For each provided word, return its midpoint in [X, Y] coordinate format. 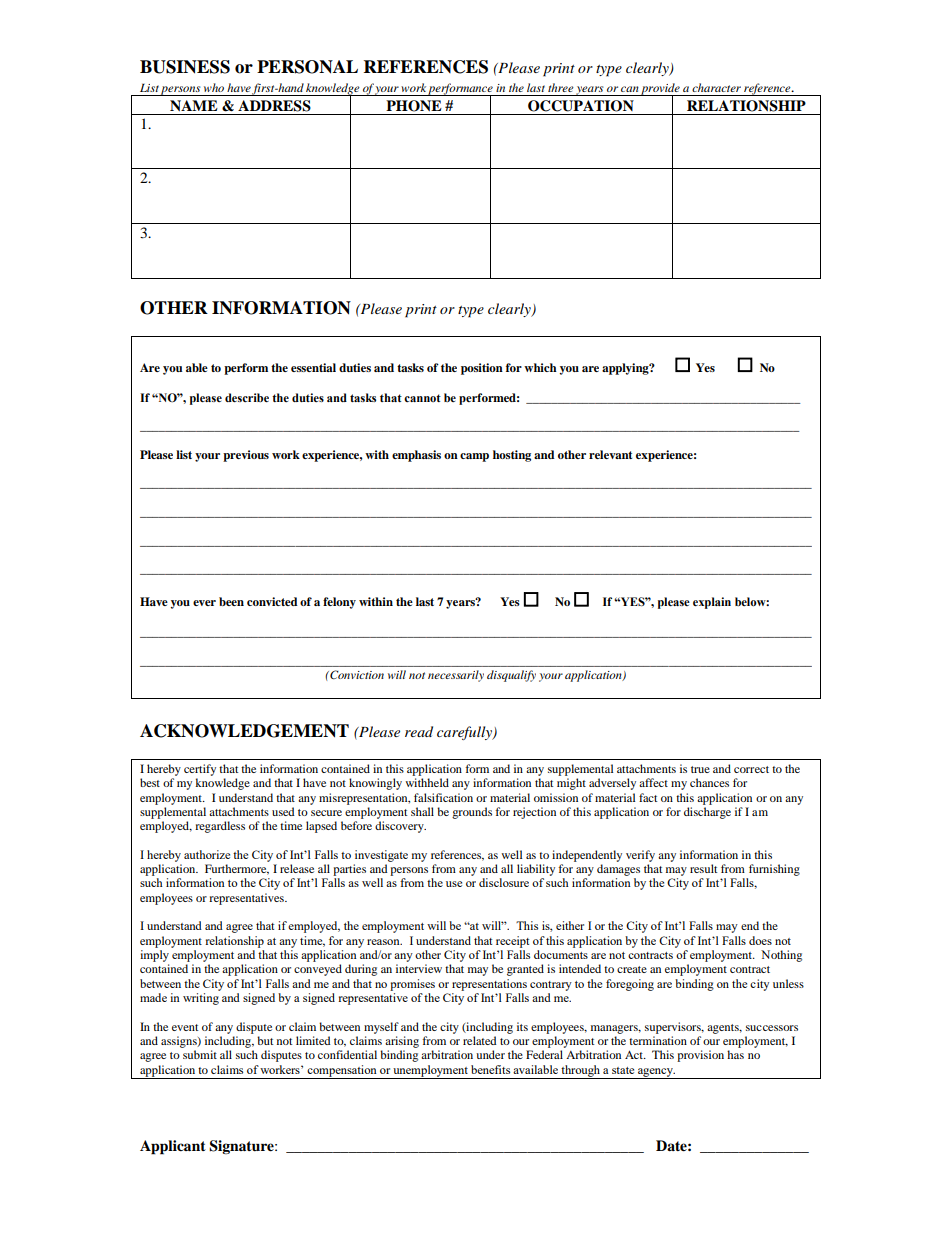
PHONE [414, 106]
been [231, 601]
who [214, 87]
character [716, 87]
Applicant [173, 1147]
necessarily [456, 676]
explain [712, 603]
